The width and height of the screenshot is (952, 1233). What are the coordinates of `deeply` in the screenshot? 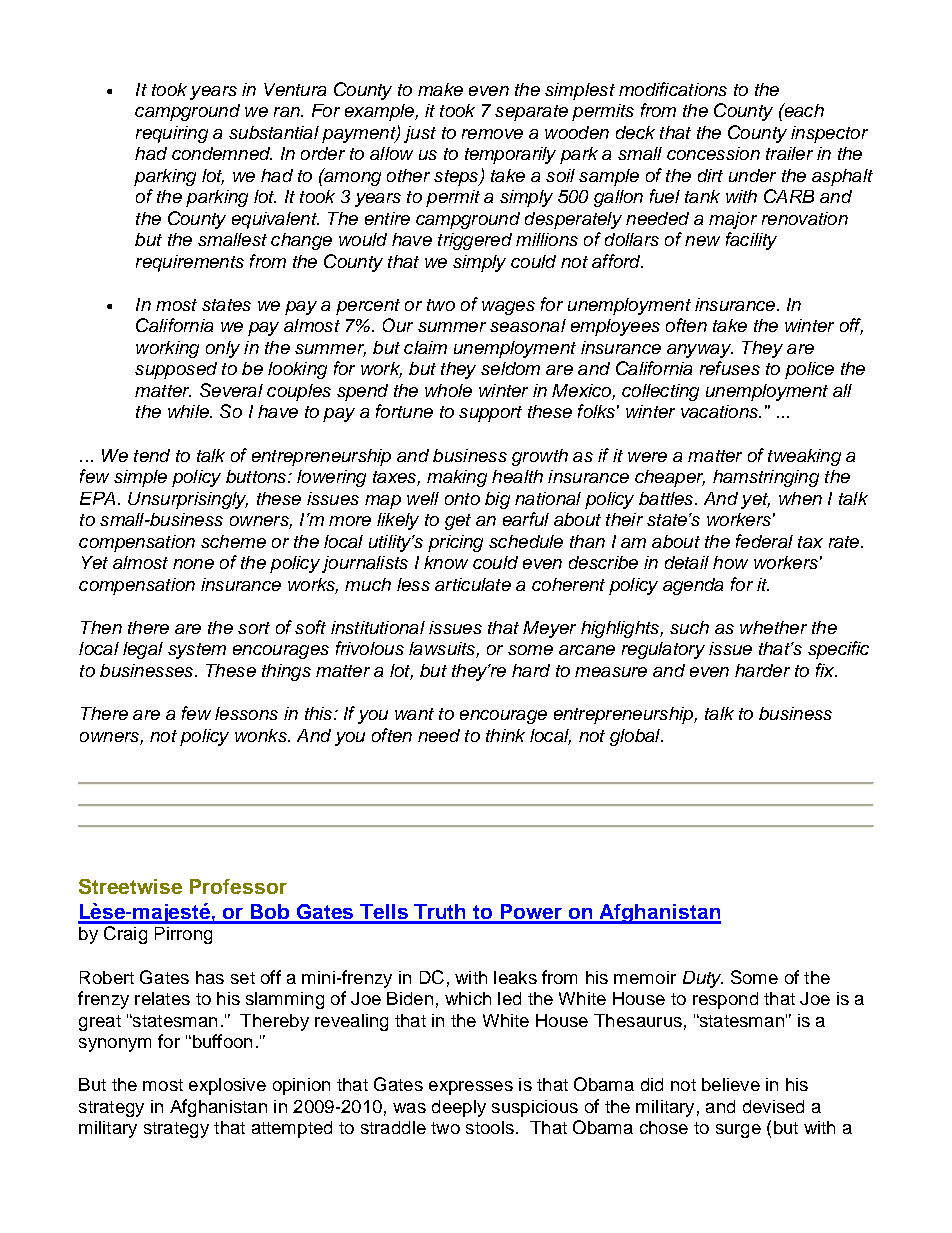 It's located at (459, 1108).
